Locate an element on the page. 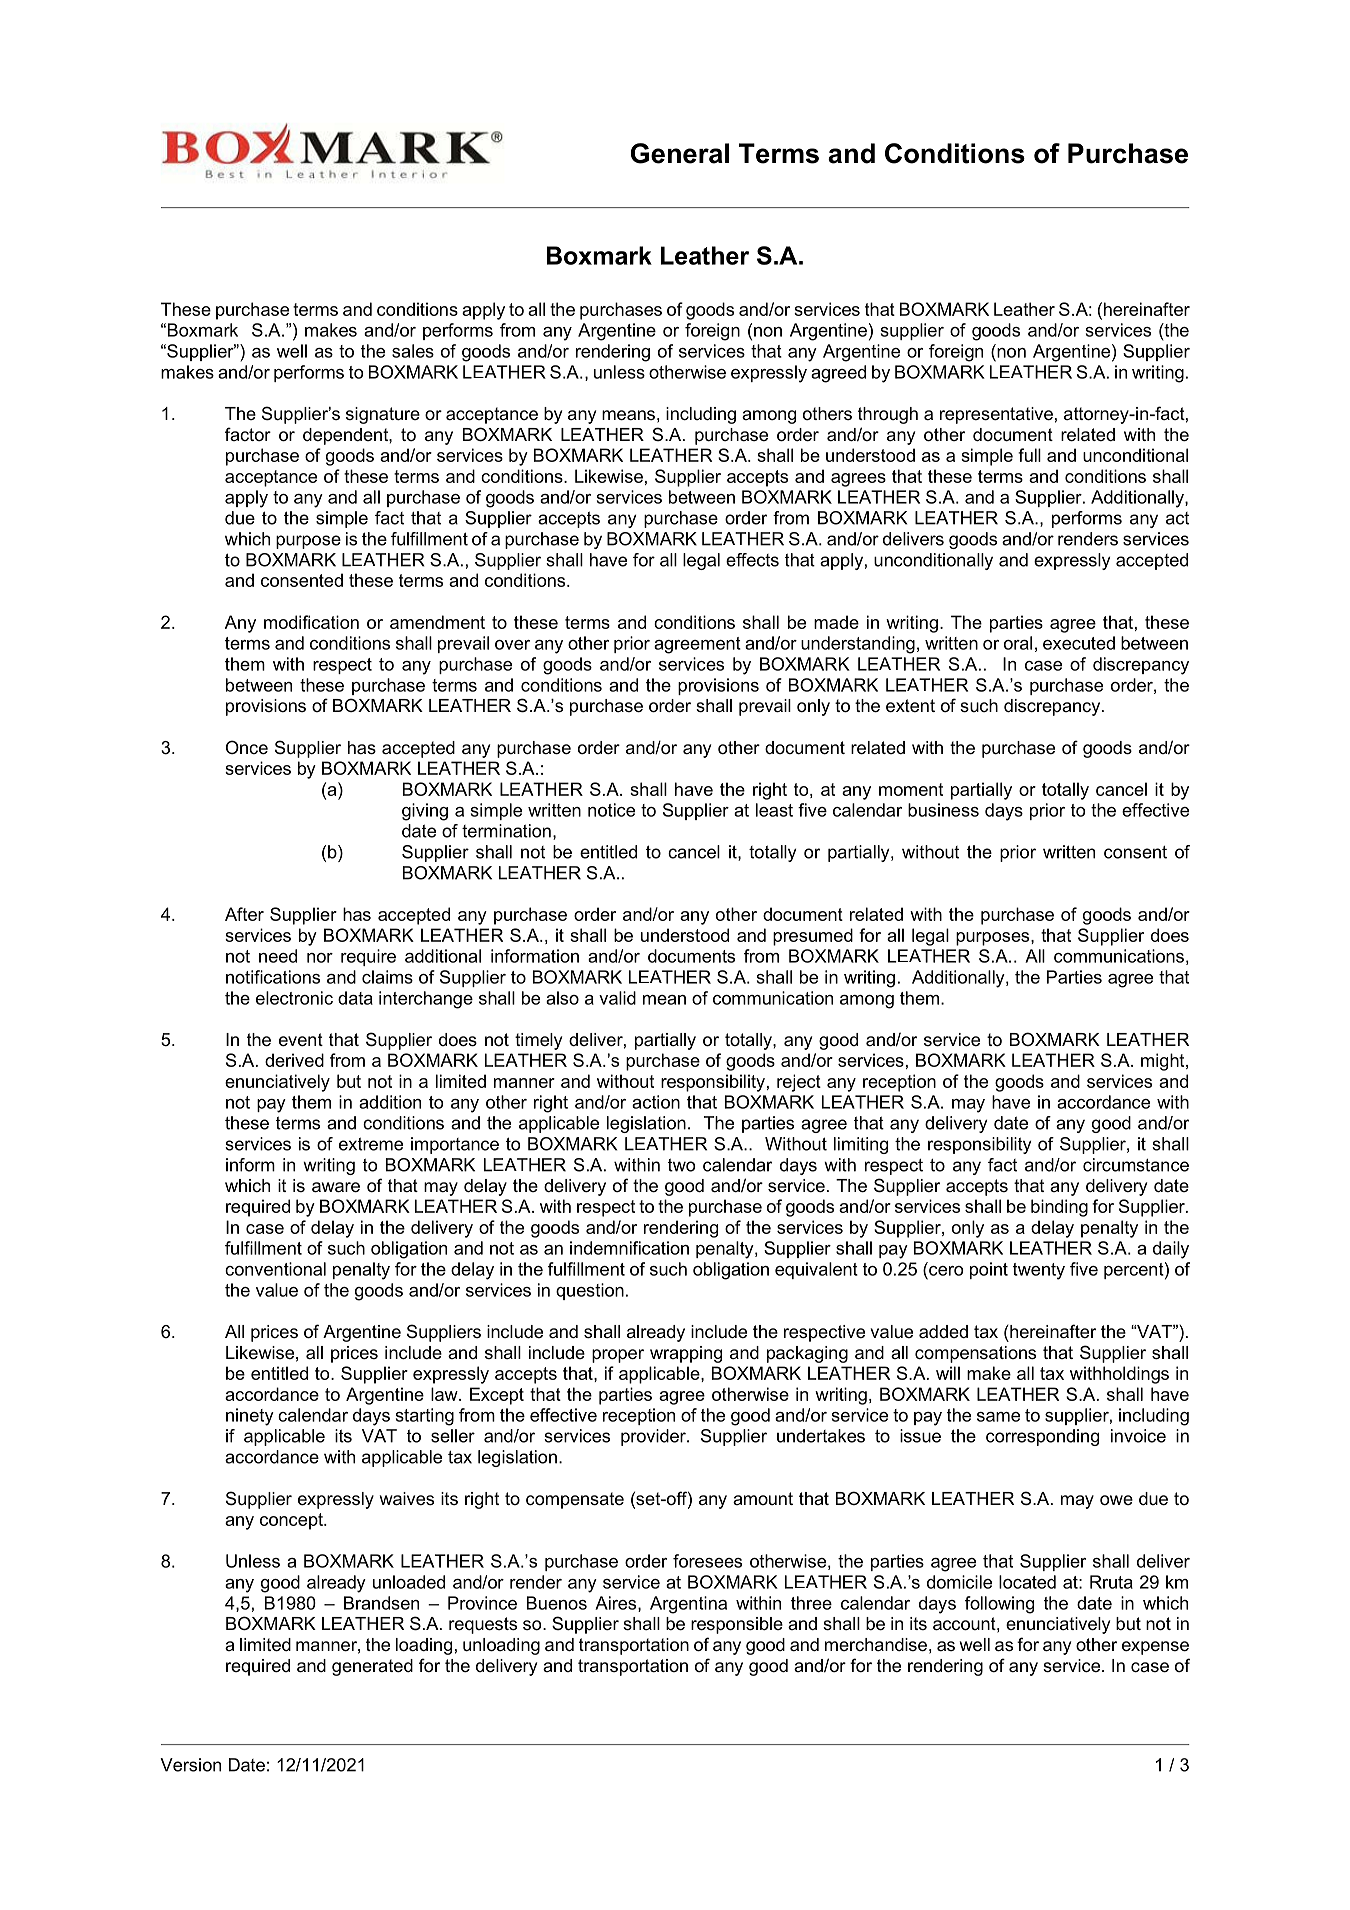 The image size is (1350, 1910). nor is located at coordinates (320, 958).
